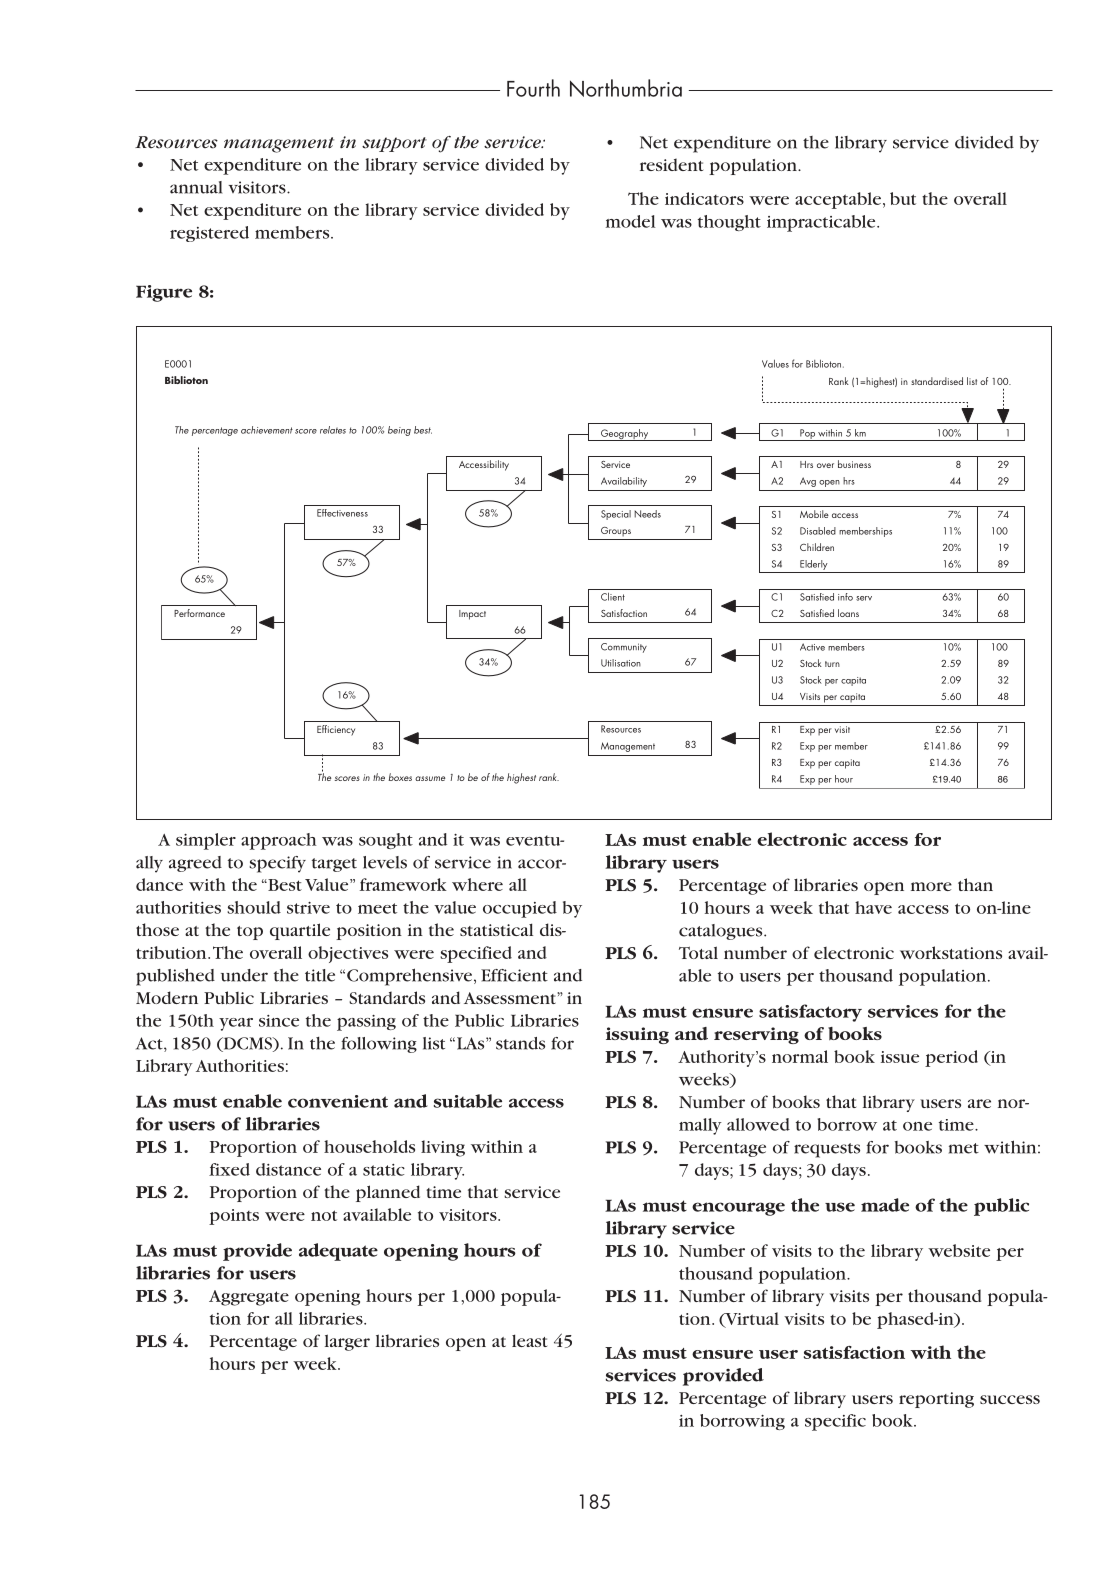 The image size is (1120, 1578). I want to click on least, so click(529, 1340).
